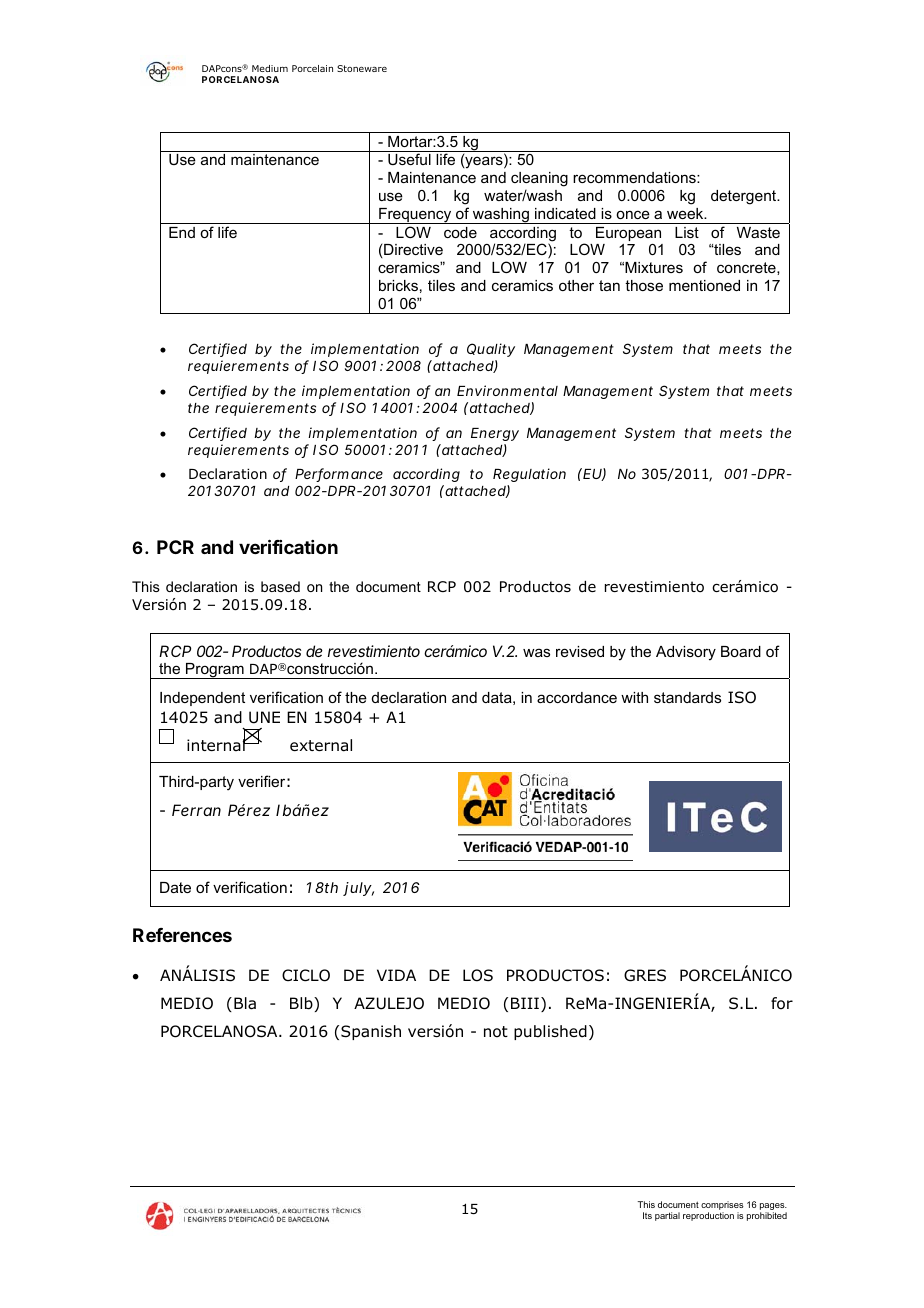  Describe the element at coordinates (478, 975) in the page. I see `LOS` at that location.
